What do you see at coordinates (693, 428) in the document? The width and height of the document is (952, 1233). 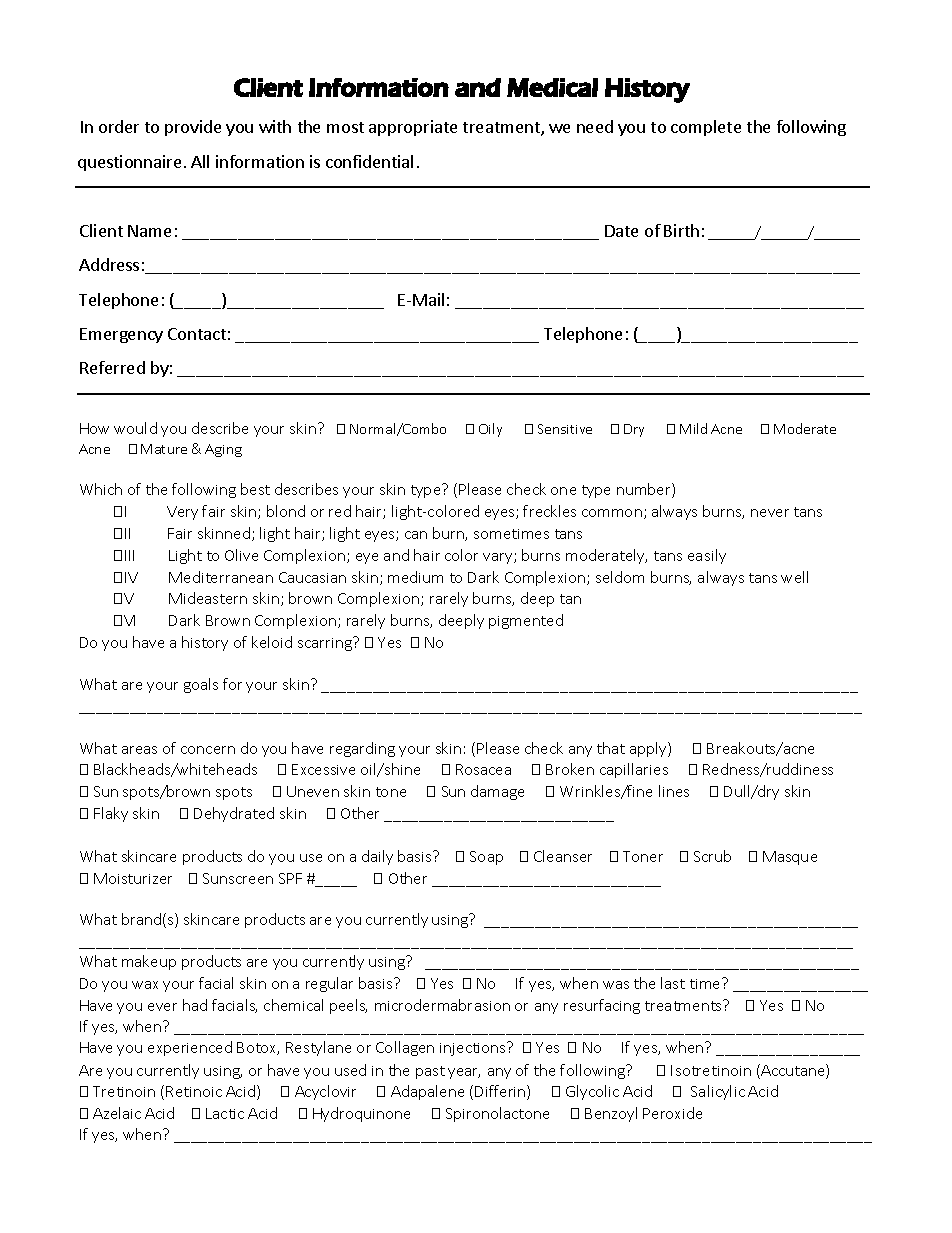 I see `Mild` at bounding box center [693, 428].
